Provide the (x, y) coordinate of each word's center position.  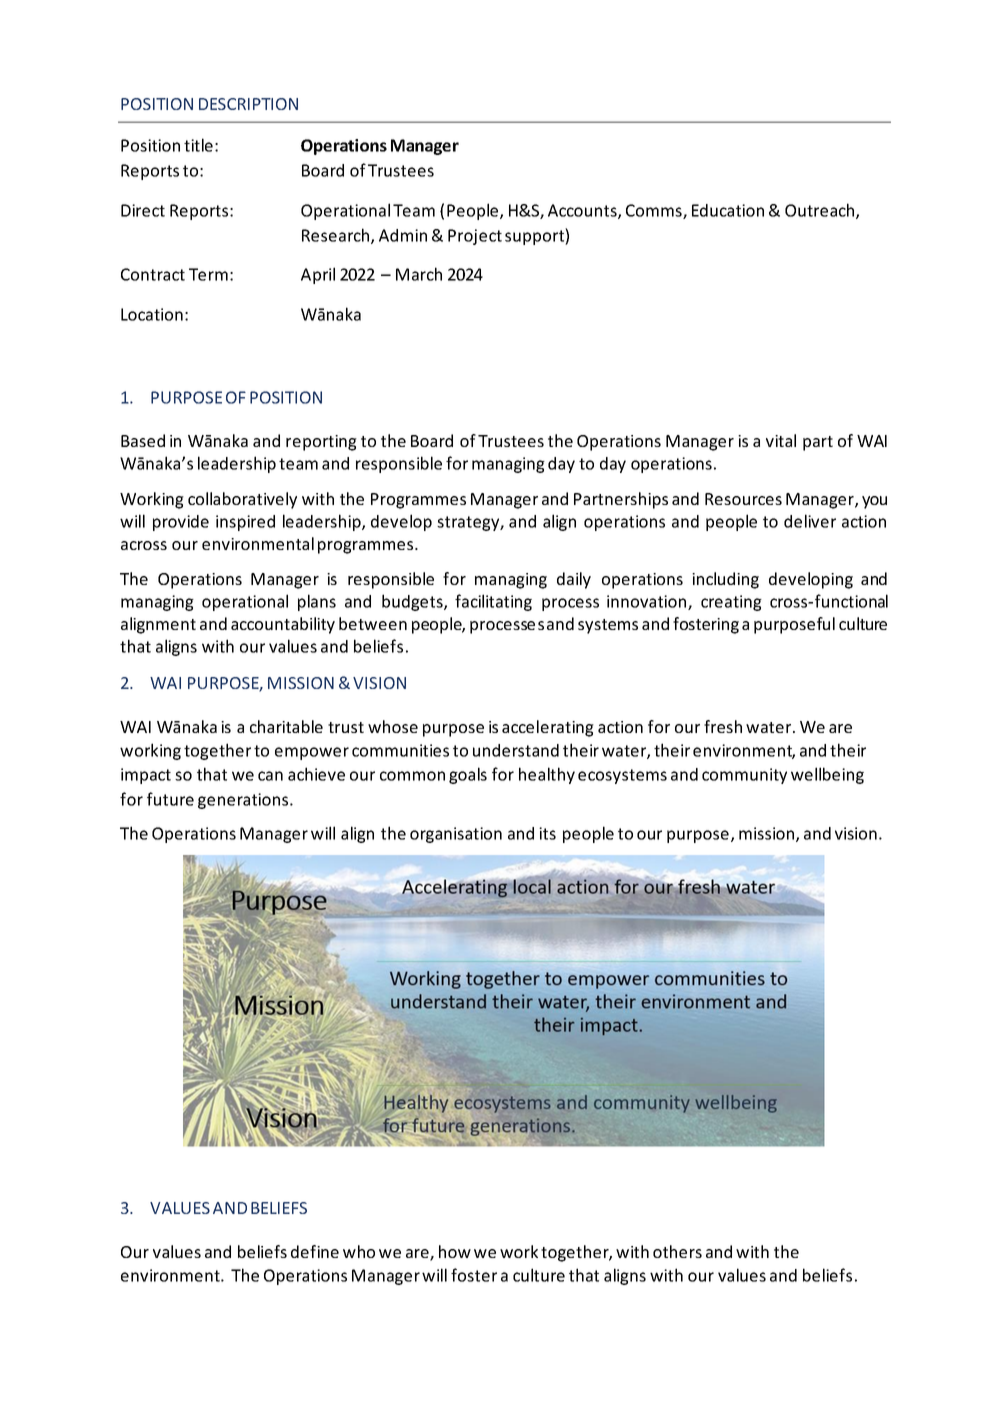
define (315, 1251)
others (677, 1251)
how (455, 1251)
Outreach (821, 211)
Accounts (583, 211)
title (198, 145)
